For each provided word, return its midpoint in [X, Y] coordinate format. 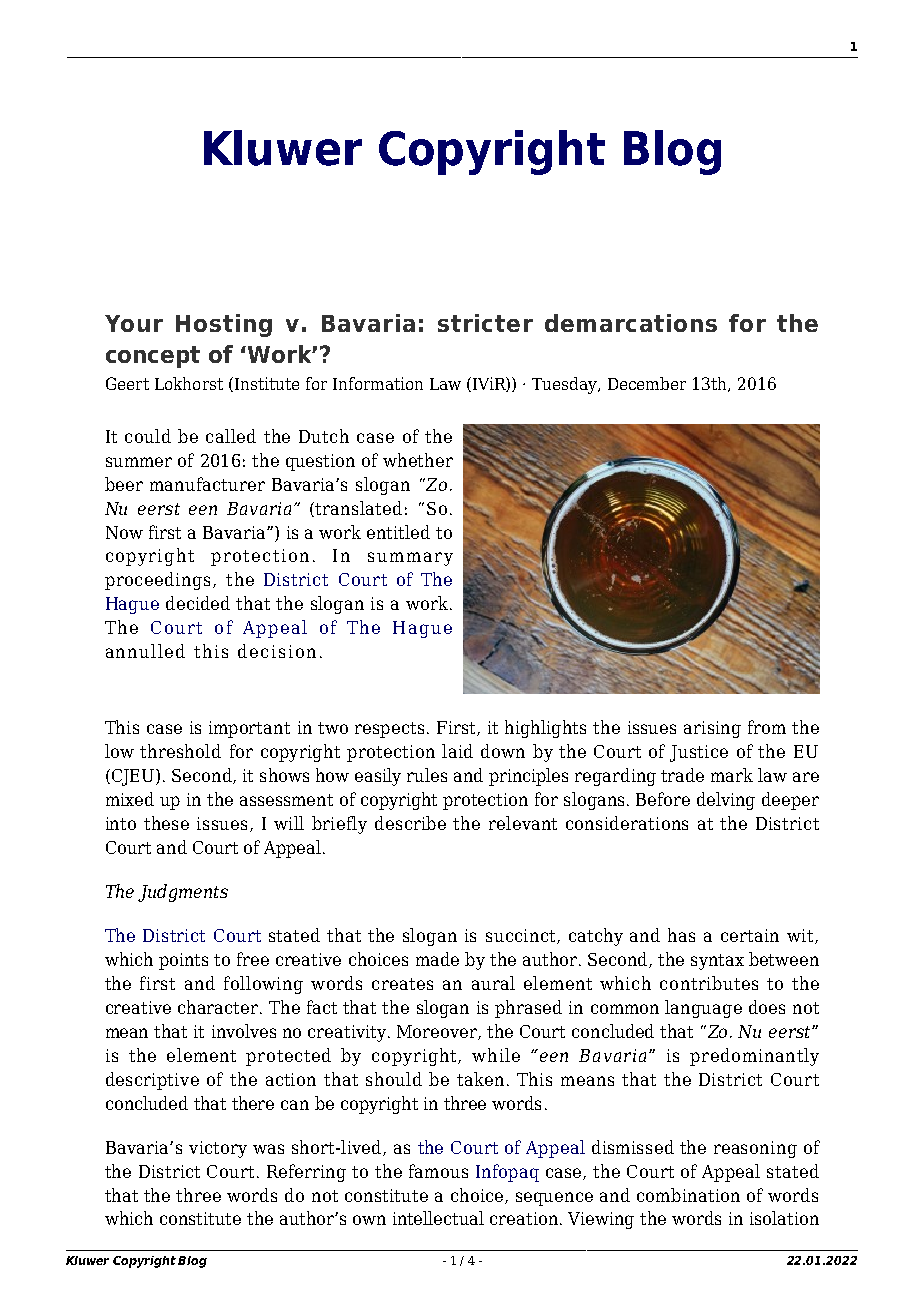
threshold [180, 751]
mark [732, 775]
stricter [485, 323]
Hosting [224, 325]
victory [218, 1149]
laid [457, 751]
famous [438, 1171]
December [647, 383]
